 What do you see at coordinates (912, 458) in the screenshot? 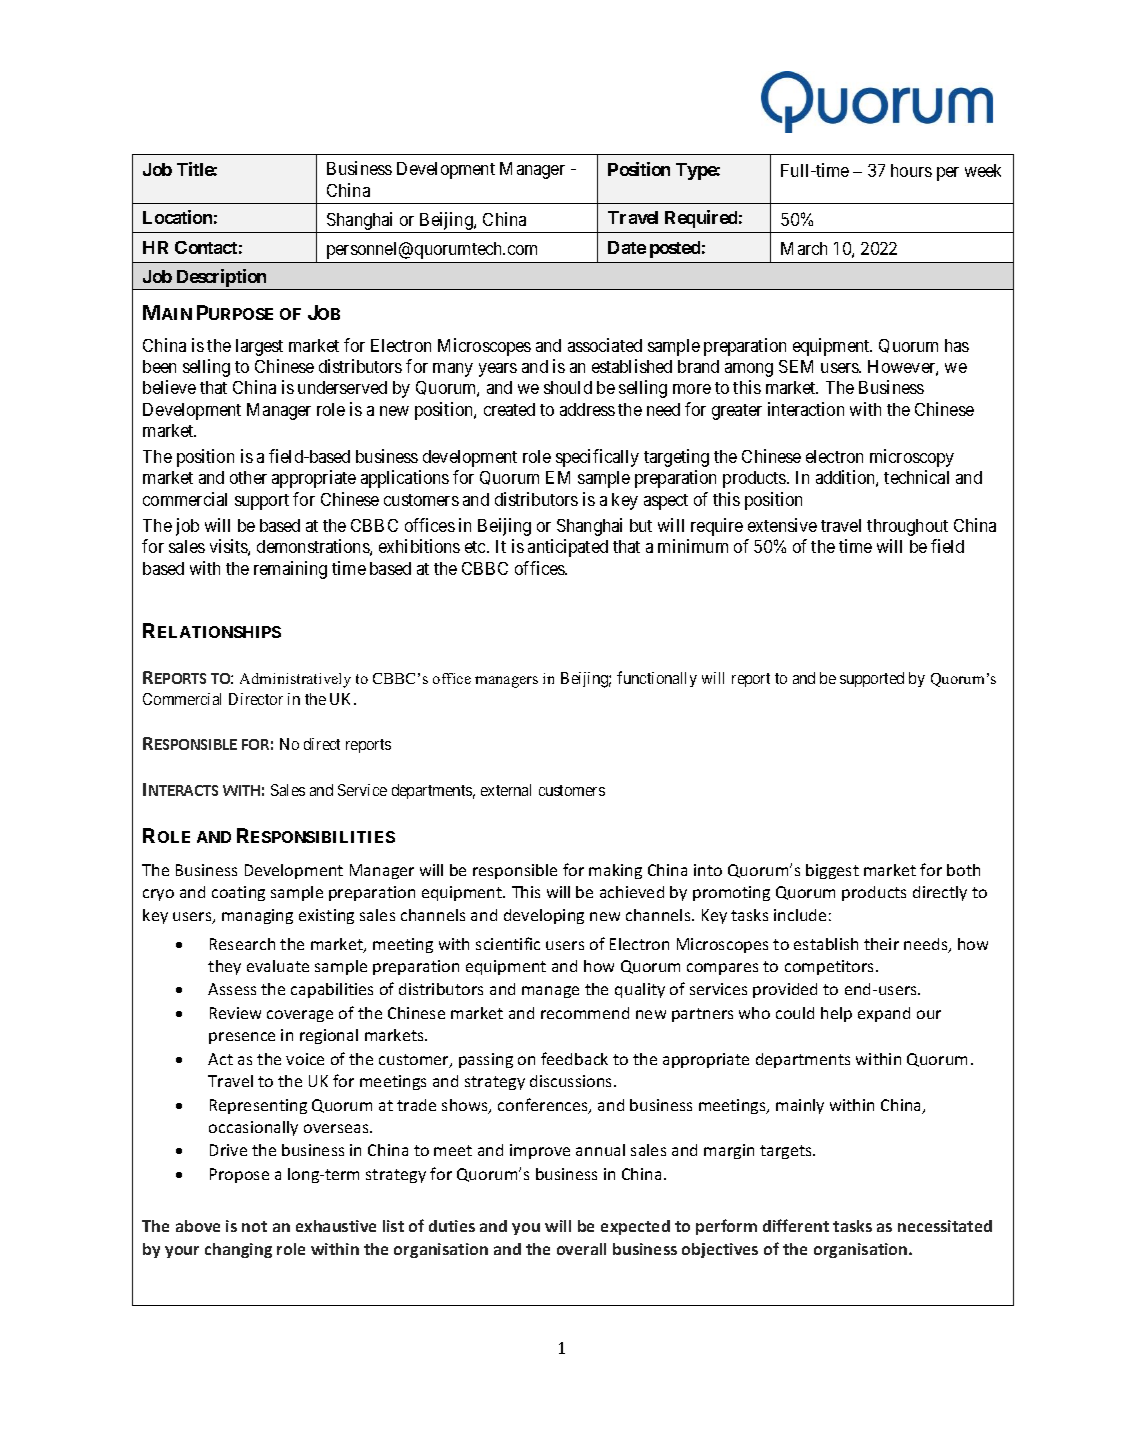
I see `microscopy` at bounding box center [912, 458].
